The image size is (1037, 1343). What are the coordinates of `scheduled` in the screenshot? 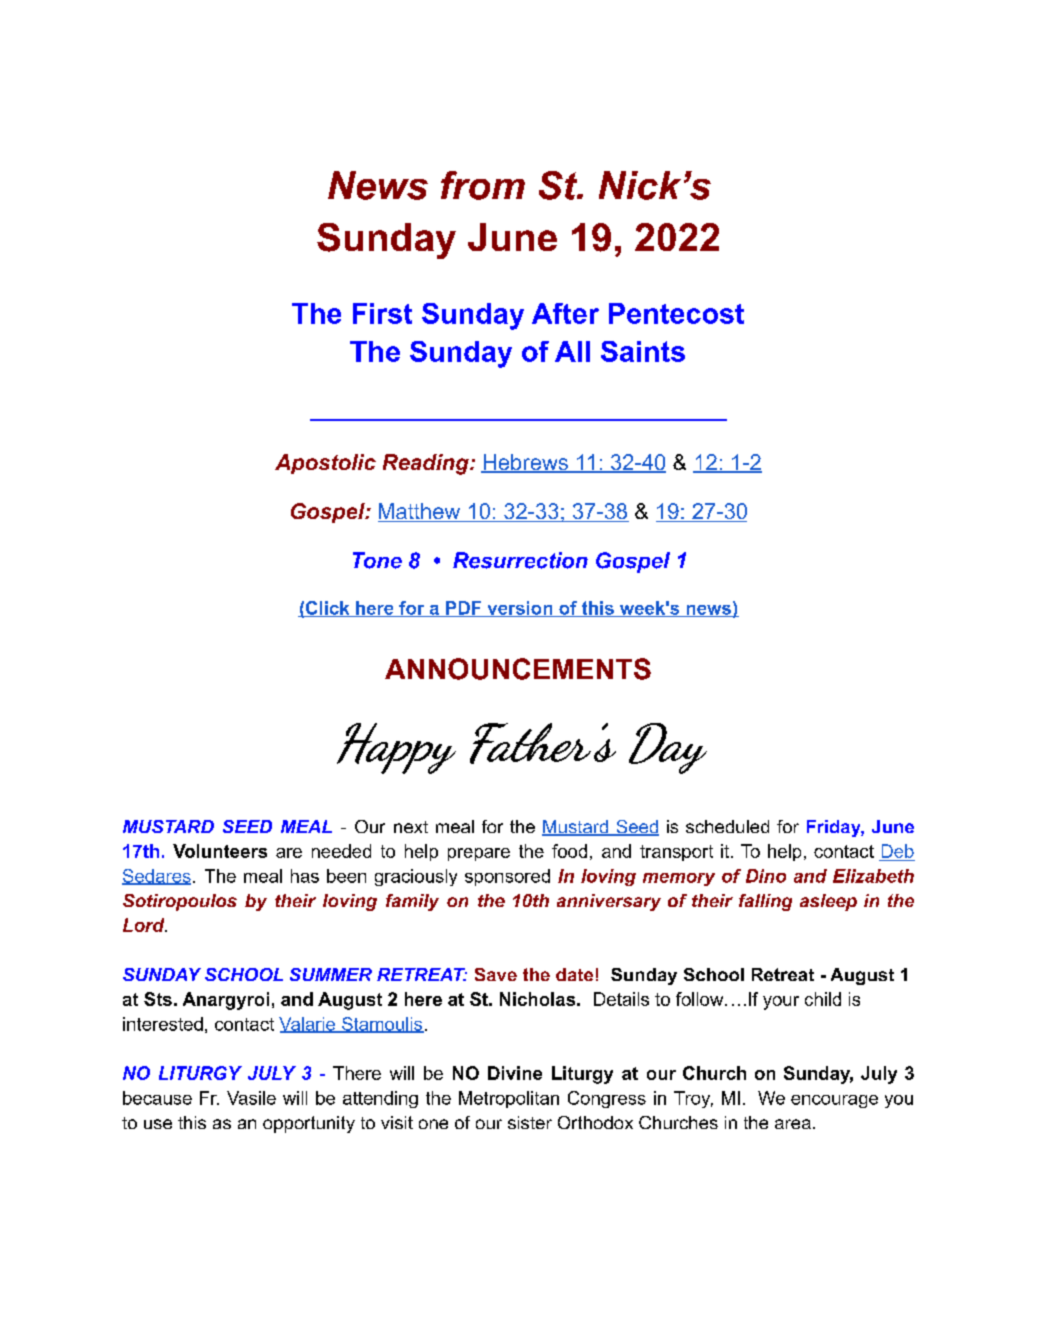 It's located at (727, 826).
